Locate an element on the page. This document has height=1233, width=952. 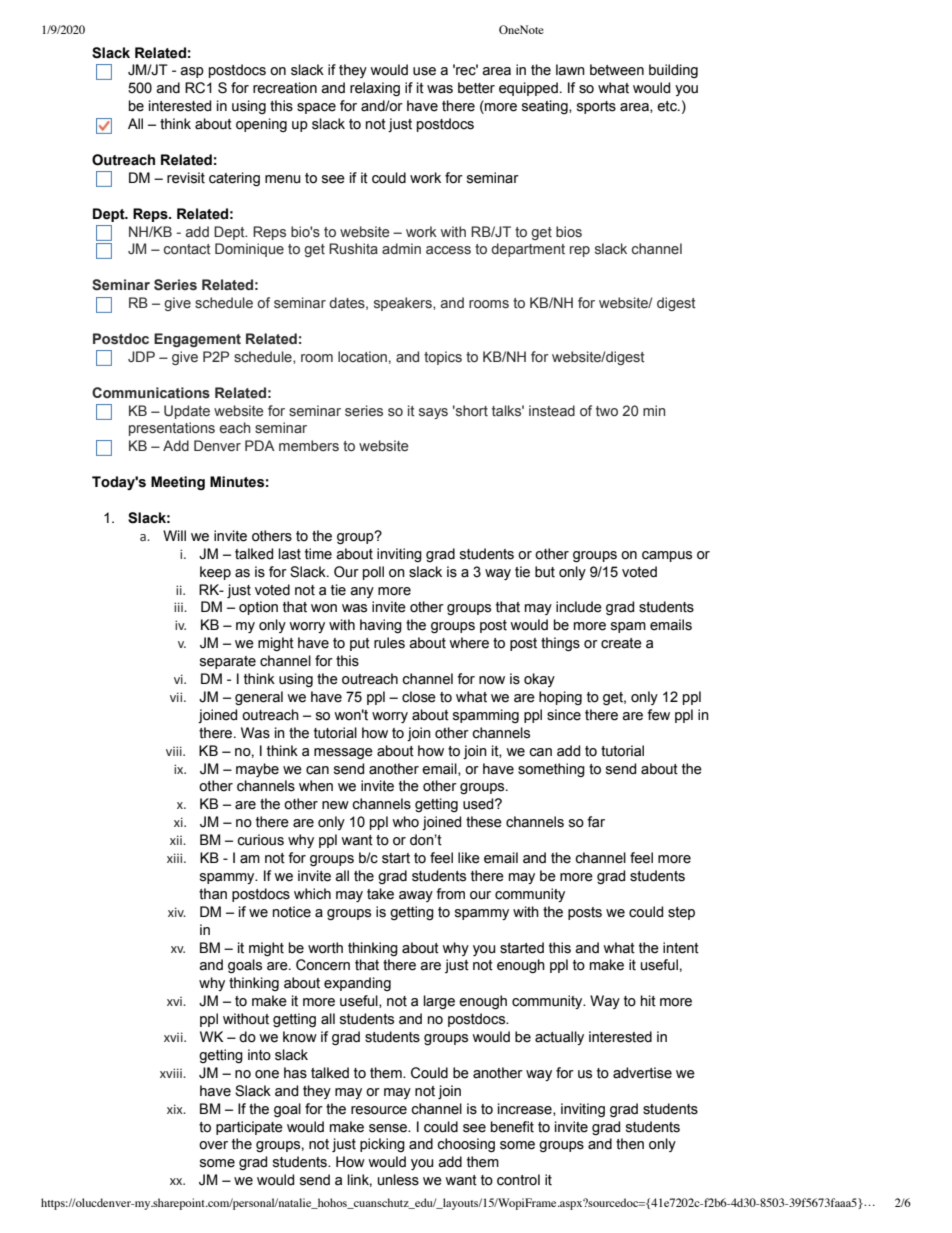
relaxing is located at coordinates (375, 89).
